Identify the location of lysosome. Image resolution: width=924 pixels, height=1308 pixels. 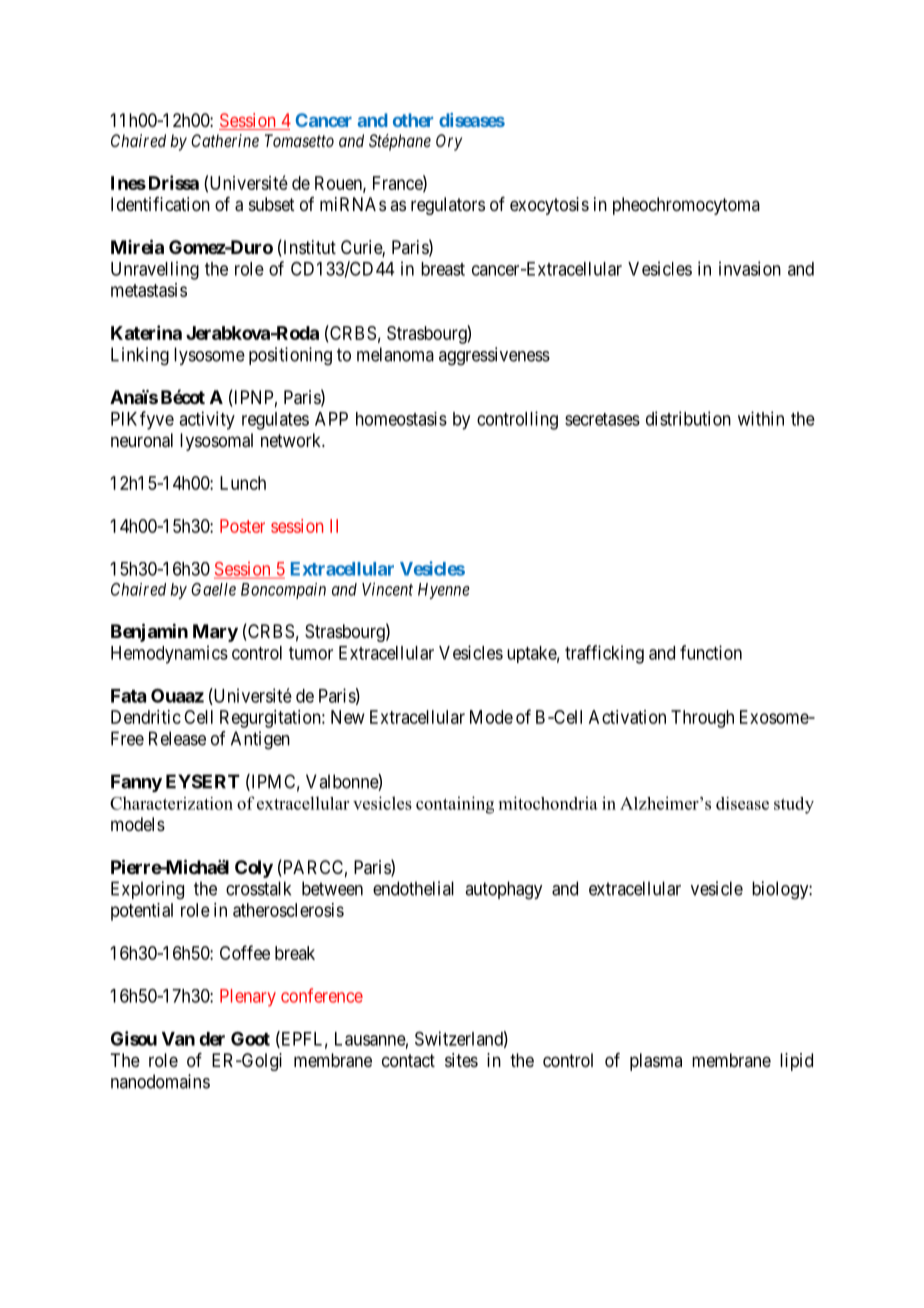
(209, 356).
